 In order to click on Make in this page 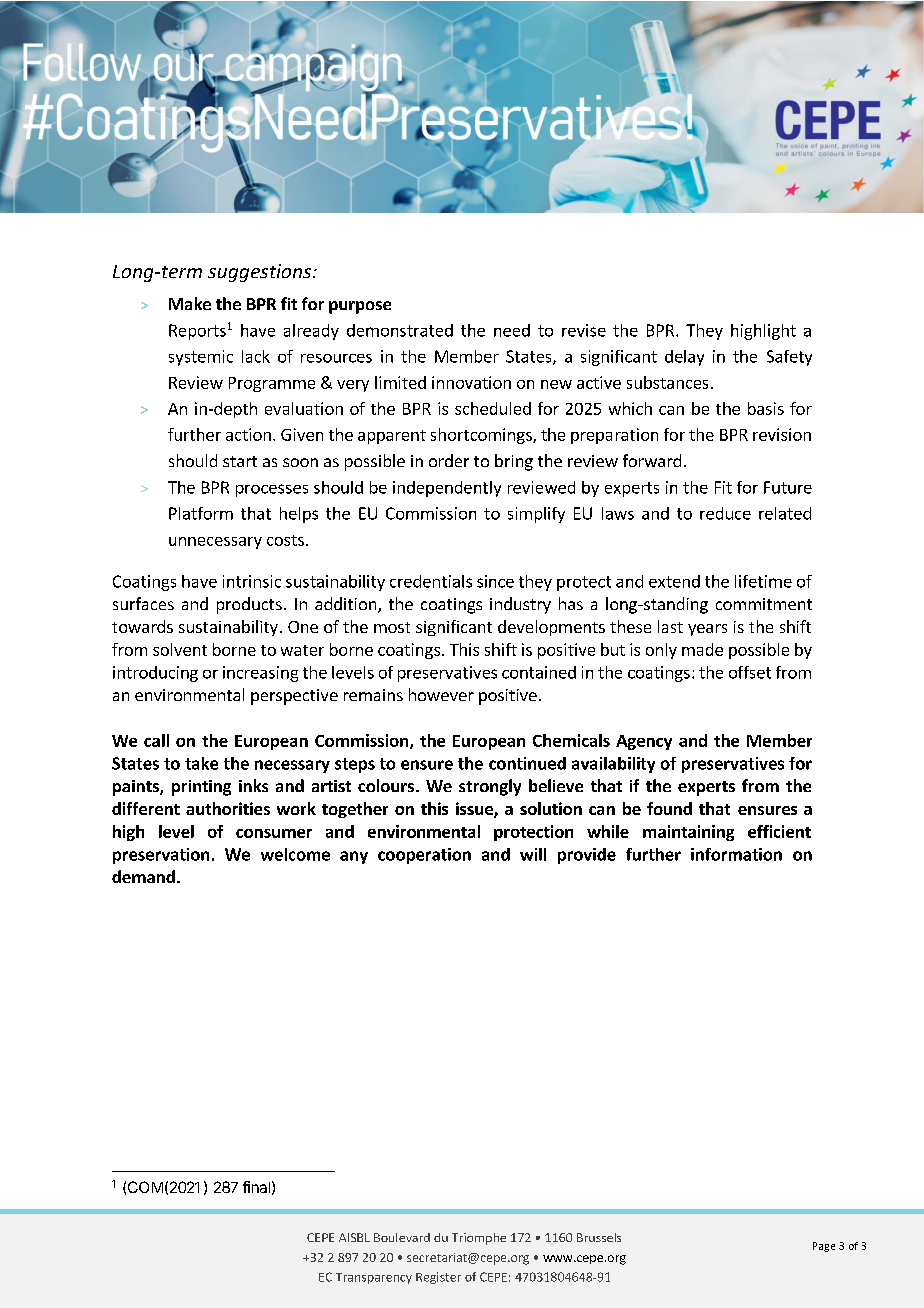, I will do `click(190, 303)`.
